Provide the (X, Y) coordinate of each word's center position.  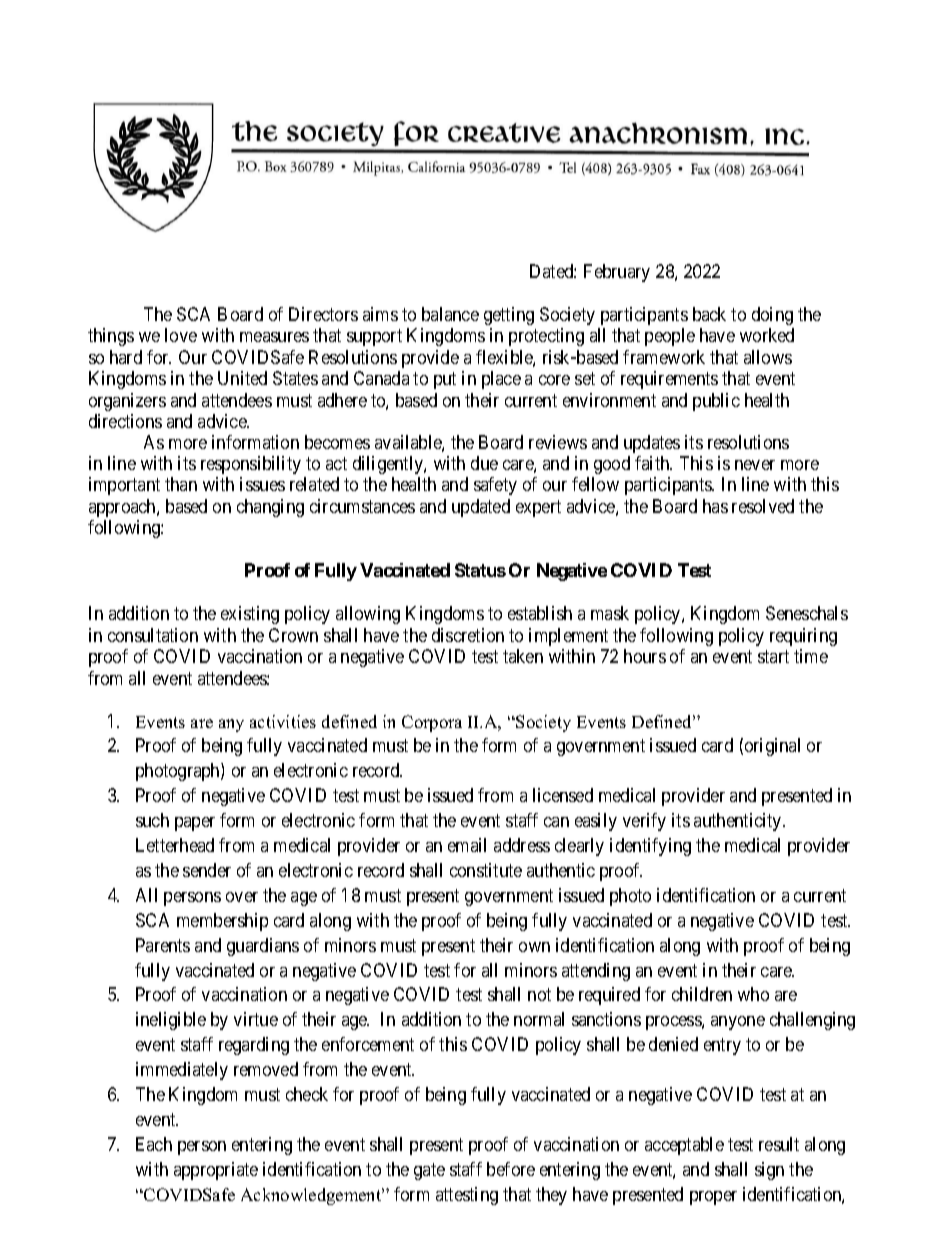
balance (450, 314)
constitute (486, 870)
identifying (650, 847)
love (181, 335)
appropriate (216, 1171)
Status (480, 570)
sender (207, 870)
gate (429, 1171)
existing (250, 615)
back (709, 314)
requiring (803, 637)
